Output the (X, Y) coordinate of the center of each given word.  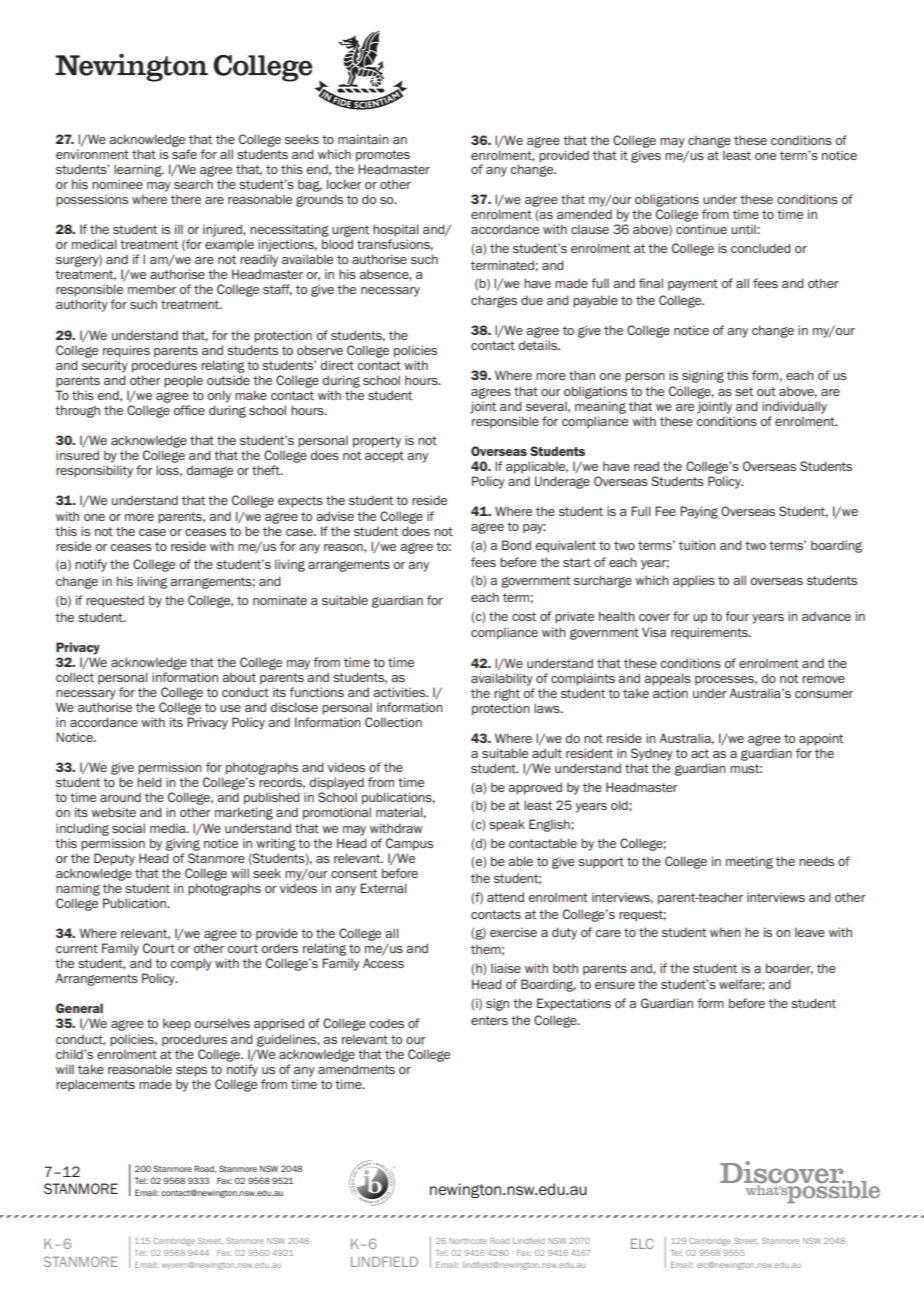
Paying (699, 512)
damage (209, 471)
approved (535, 788)
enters (489, 1020)
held (149, 782)
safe (184, 154)
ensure (615, 985)
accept (384, 457)
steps (191, 1071)
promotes (383, 156)
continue (701, 229)
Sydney (652, 754)
